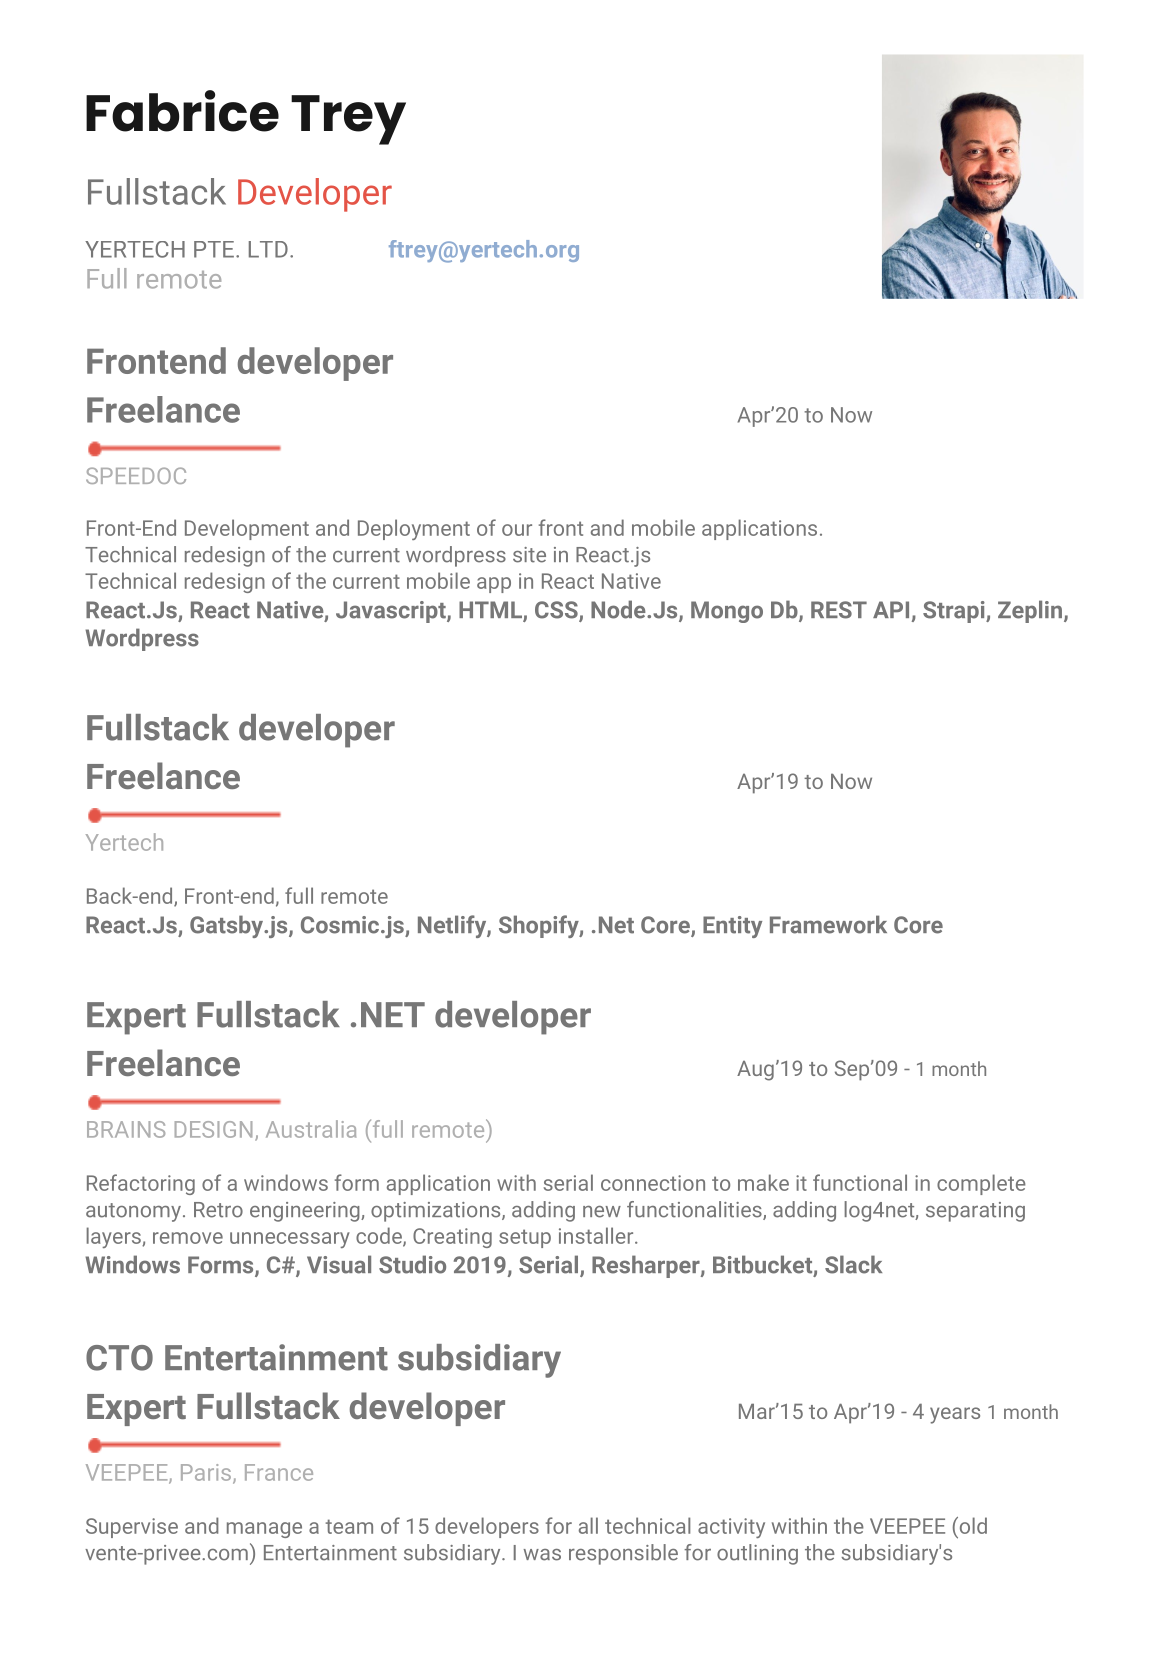 This screenshot has height=1653, width=1169. What do you see at coordinates (653, 1183) in the screenshot?
I see `connection` at bounding box center [653, 1183].
